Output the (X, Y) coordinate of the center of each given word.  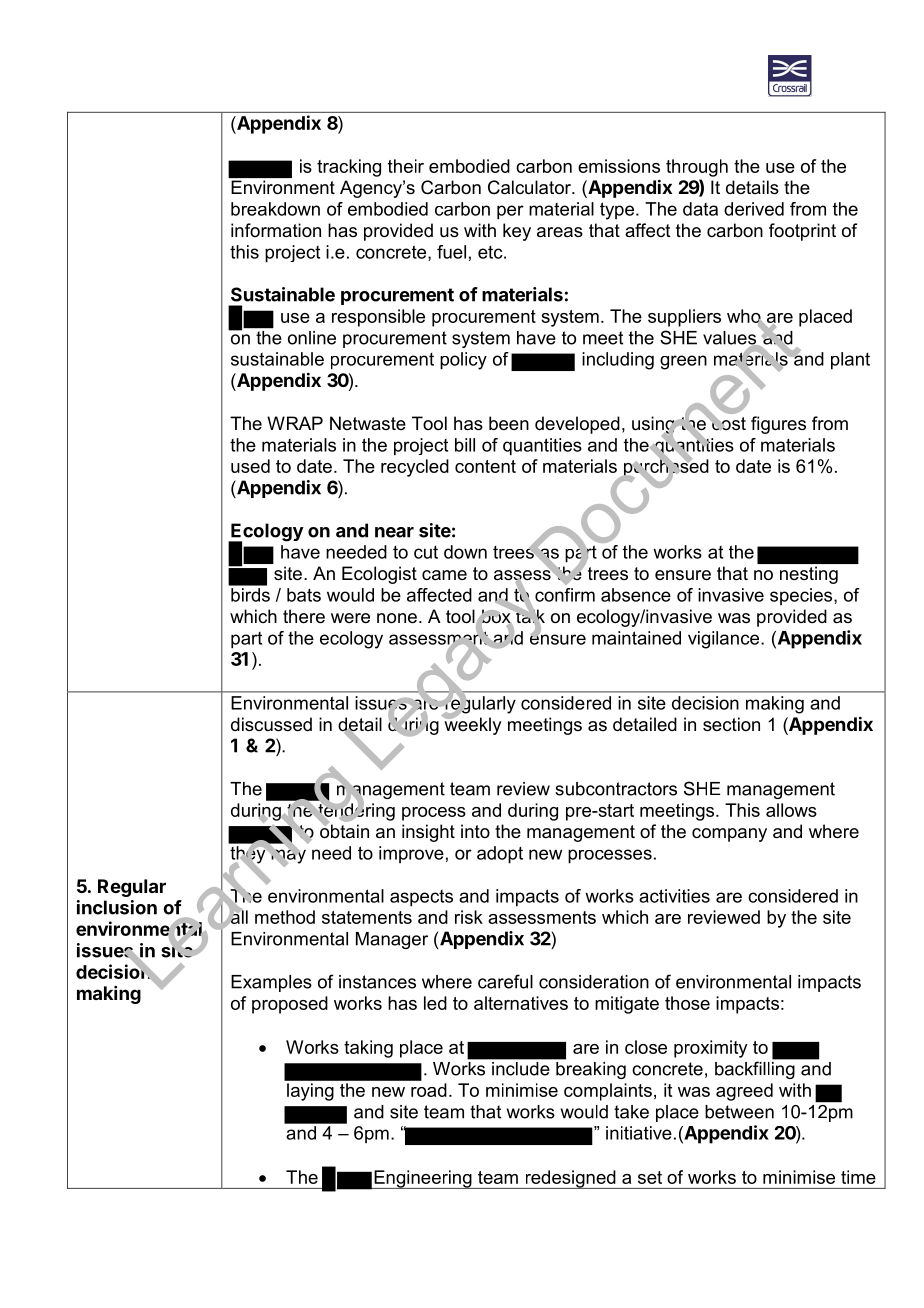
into (475, 831)
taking (368, 1049)
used (250, 466)
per (510, 212)
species (802, 596)
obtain (344, 830)
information (276, 230)
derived (754, 209)
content (485, 466)
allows (791, 810)
